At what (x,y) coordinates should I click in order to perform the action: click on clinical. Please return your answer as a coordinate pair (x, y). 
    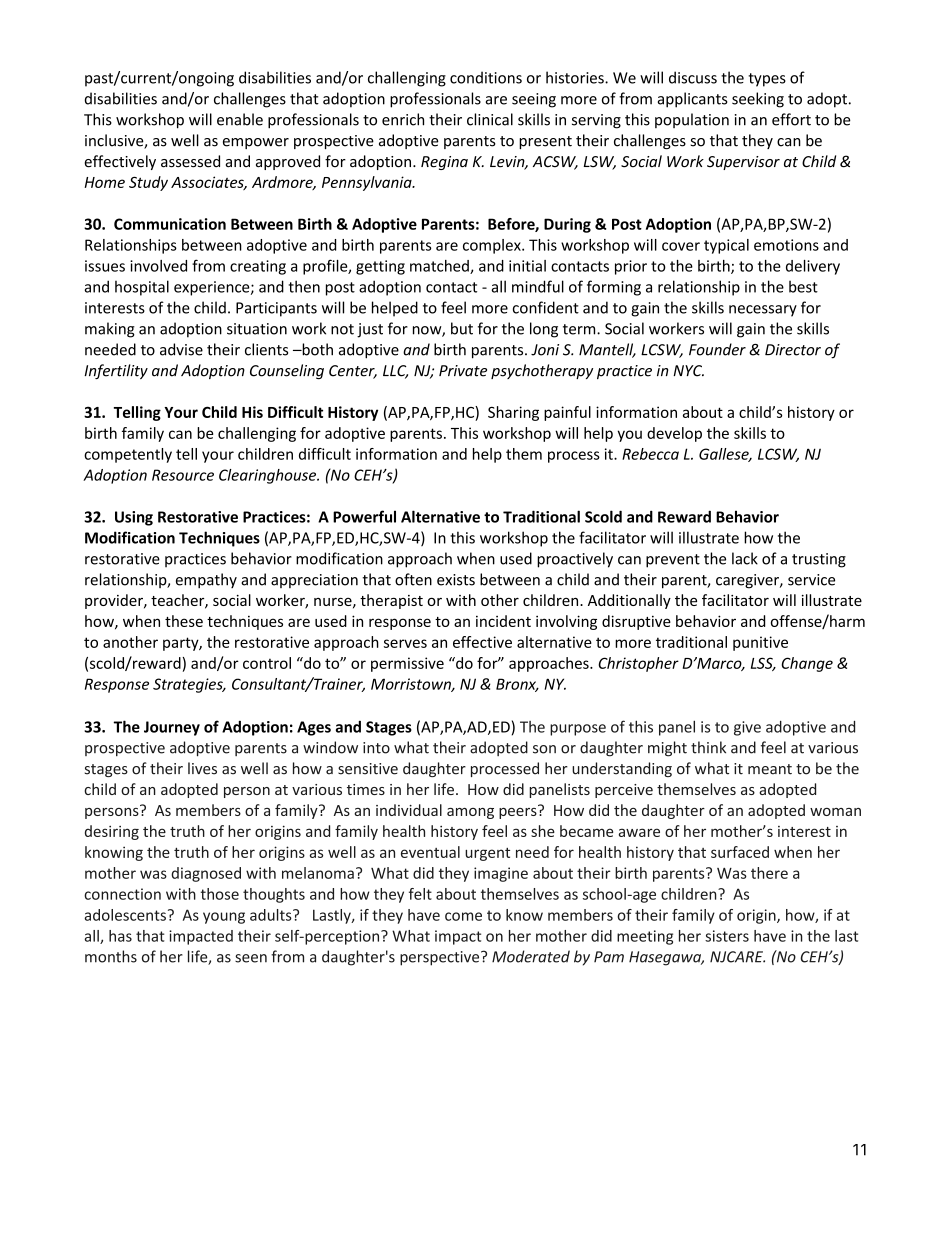
    Looking at the image, I should click on (490, 119).
